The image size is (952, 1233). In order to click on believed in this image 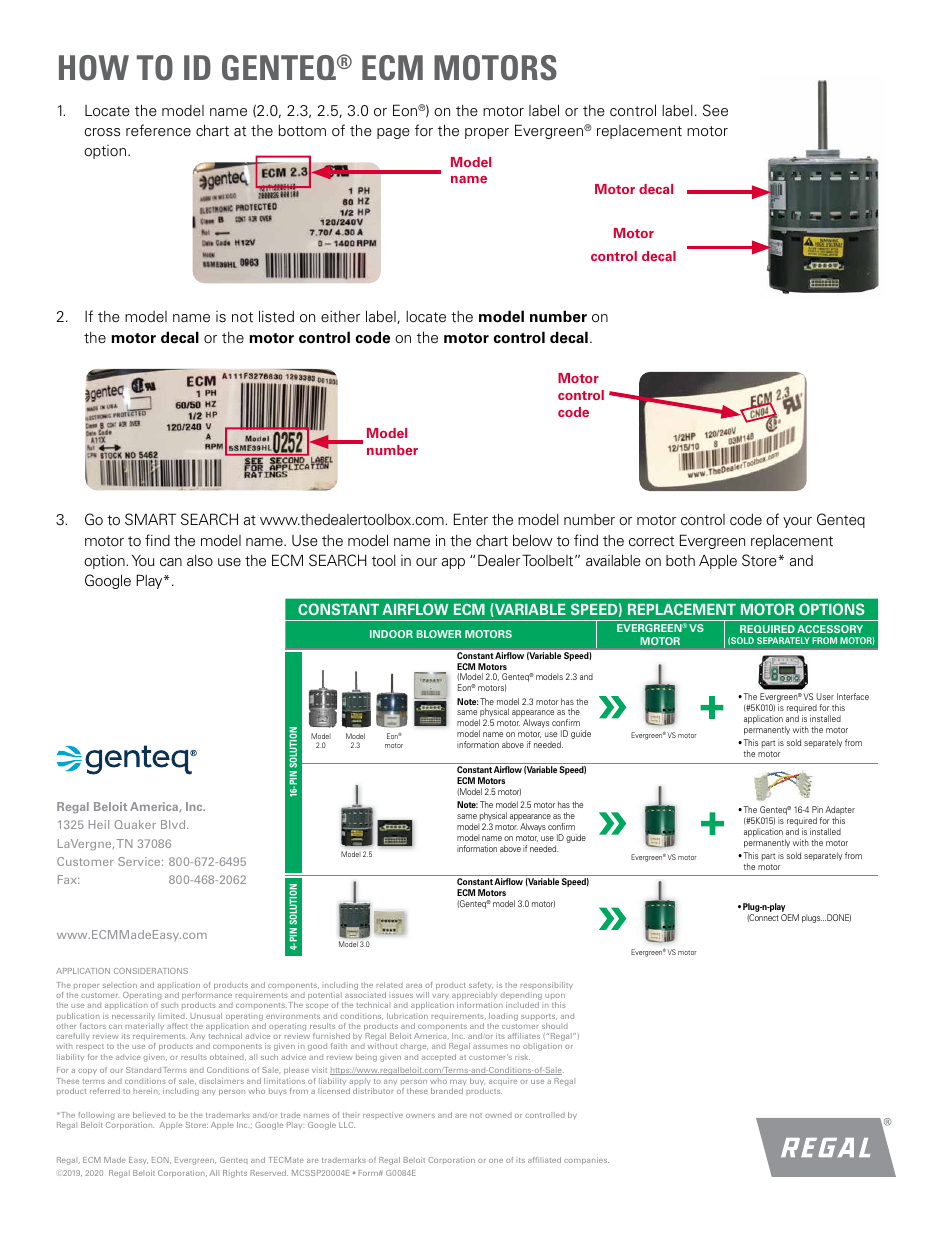, I will do `click(149, 1115)`.
